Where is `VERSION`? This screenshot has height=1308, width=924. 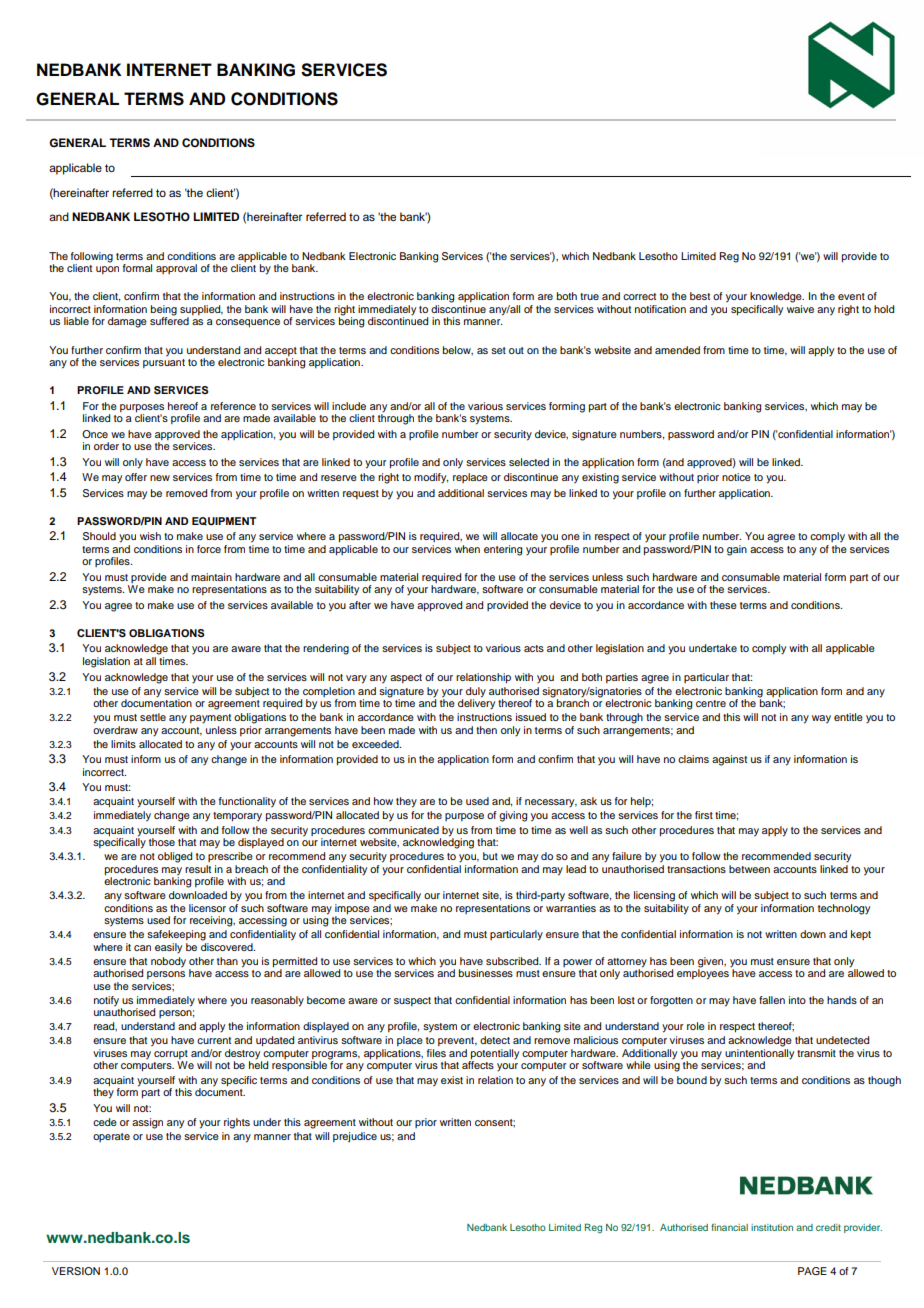
VERSION is located at coordinates (76, 1271).
